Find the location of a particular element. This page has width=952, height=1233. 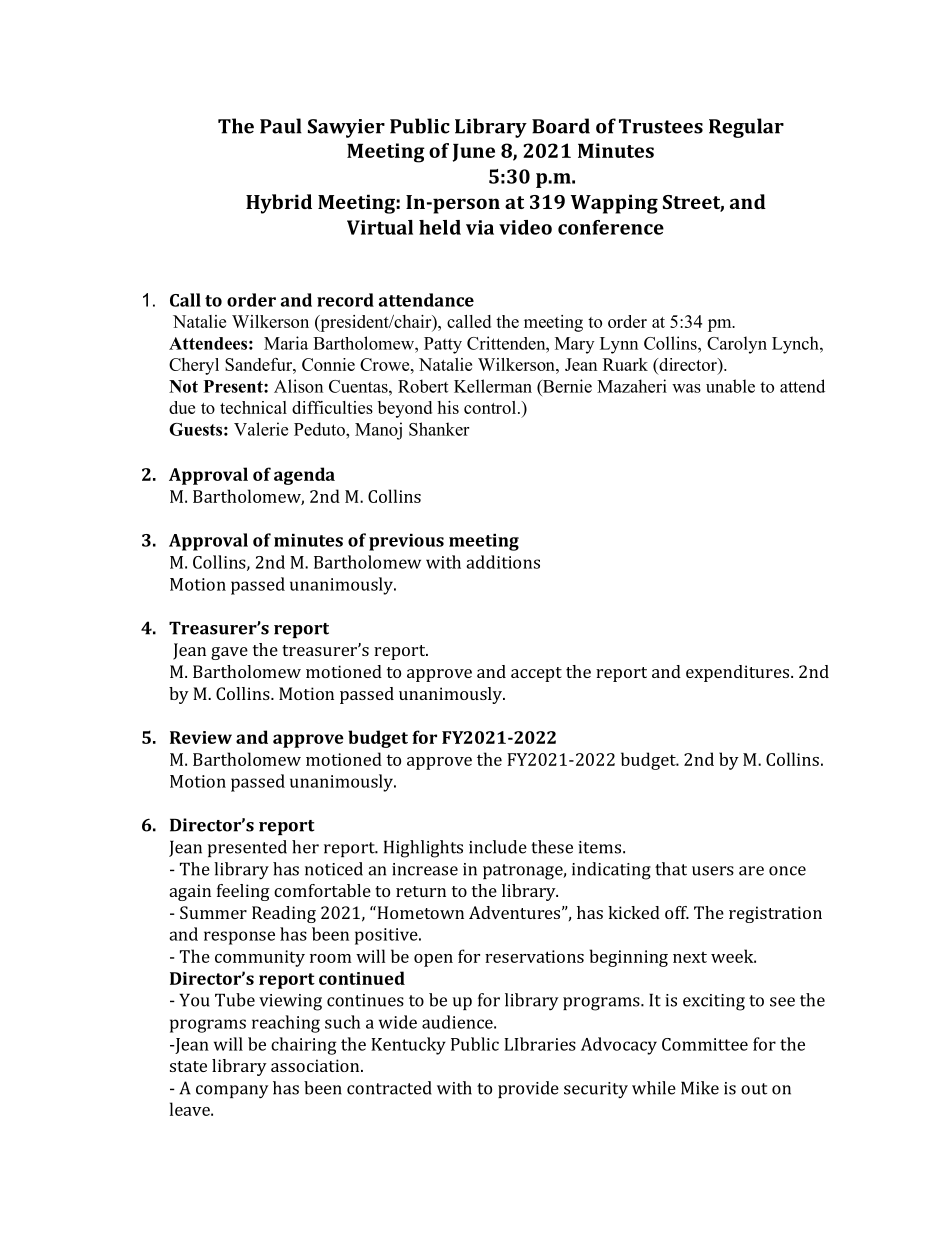

expenditures is located at coordinates (737, 673).
